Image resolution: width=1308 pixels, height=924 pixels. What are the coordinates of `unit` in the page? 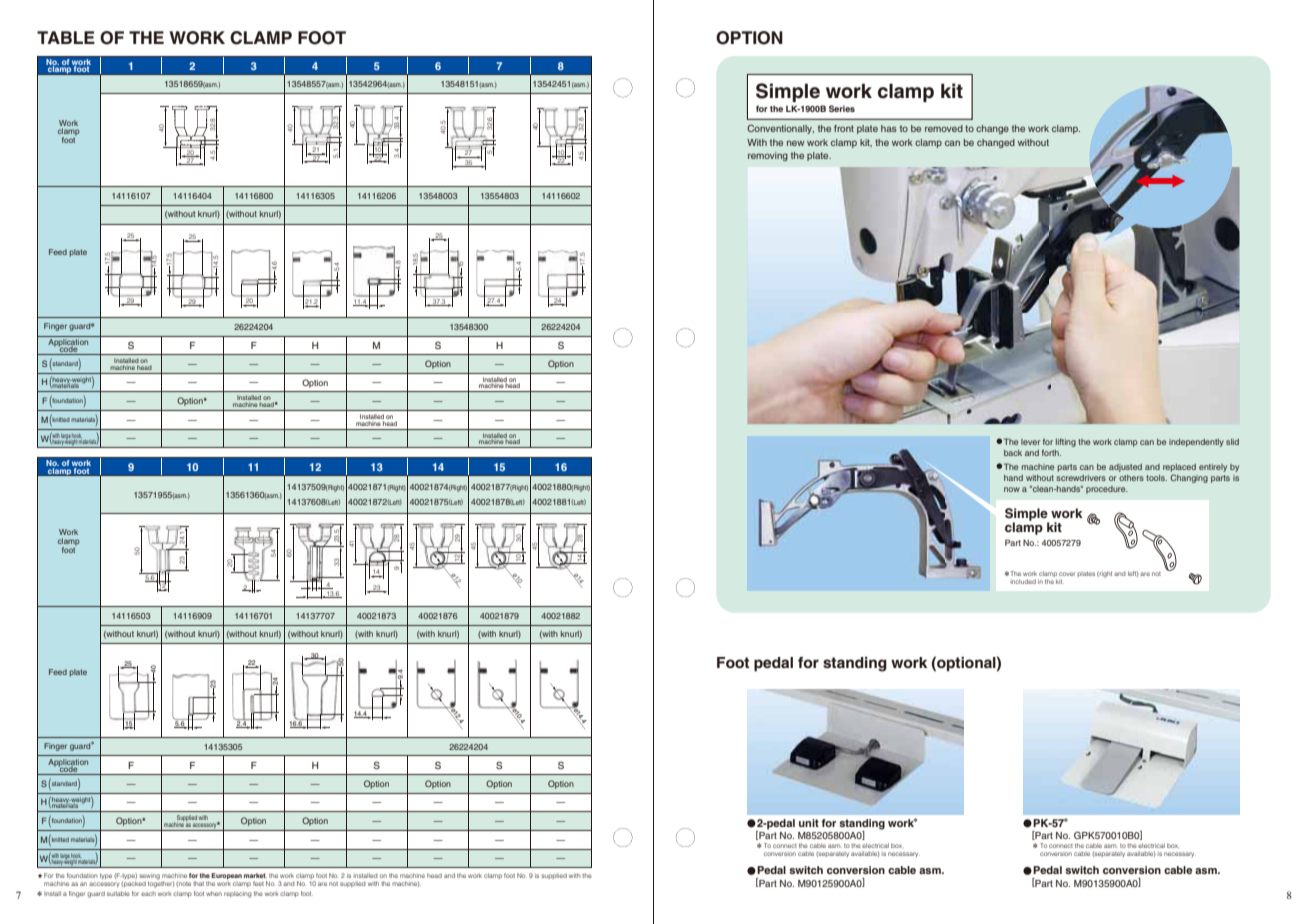 It's located at (809, 823).
